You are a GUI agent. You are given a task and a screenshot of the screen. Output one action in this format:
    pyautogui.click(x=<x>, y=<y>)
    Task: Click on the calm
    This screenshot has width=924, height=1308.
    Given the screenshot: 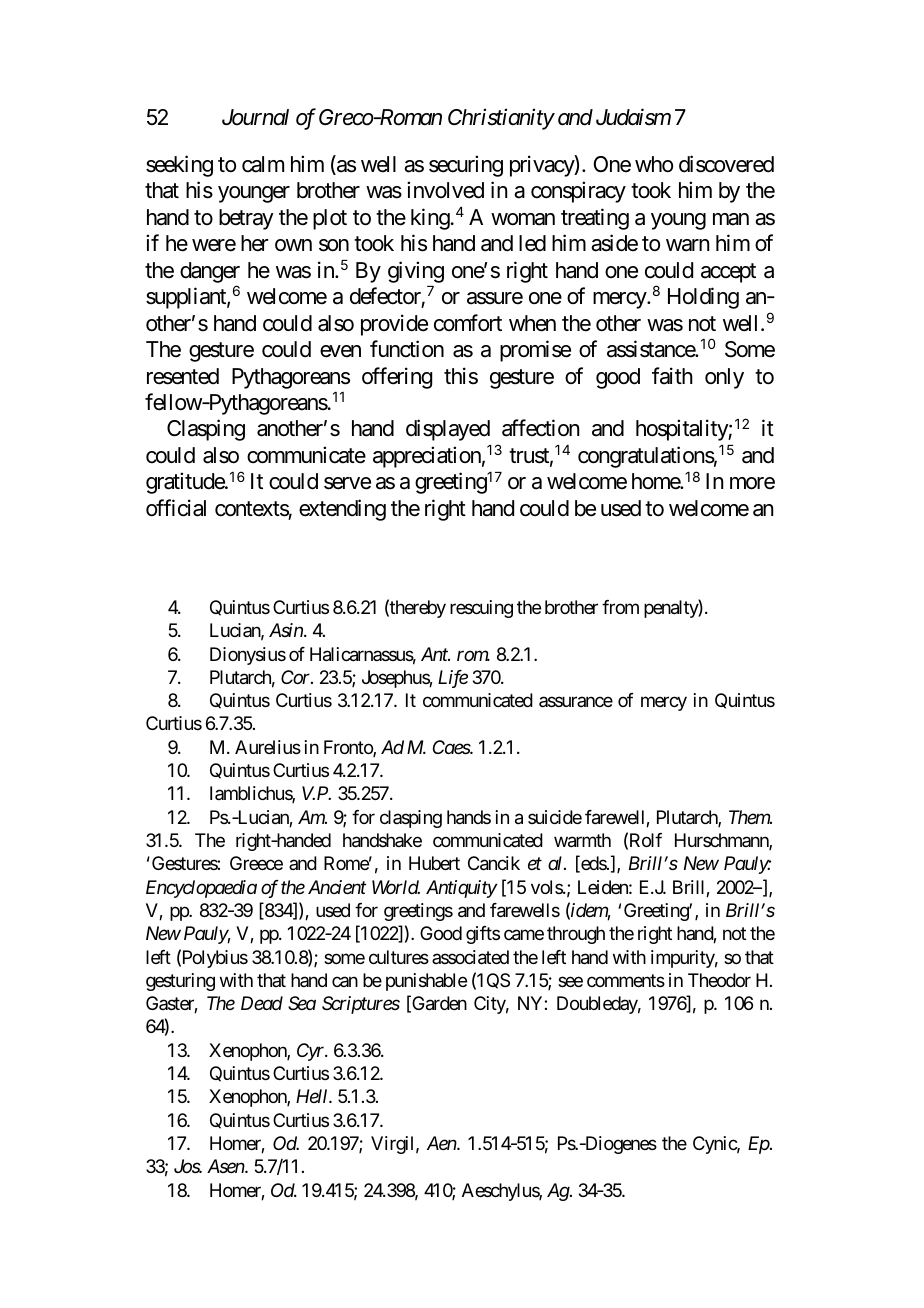 What is the action you would take?
    pyautogui.click(x=263, y=164)
